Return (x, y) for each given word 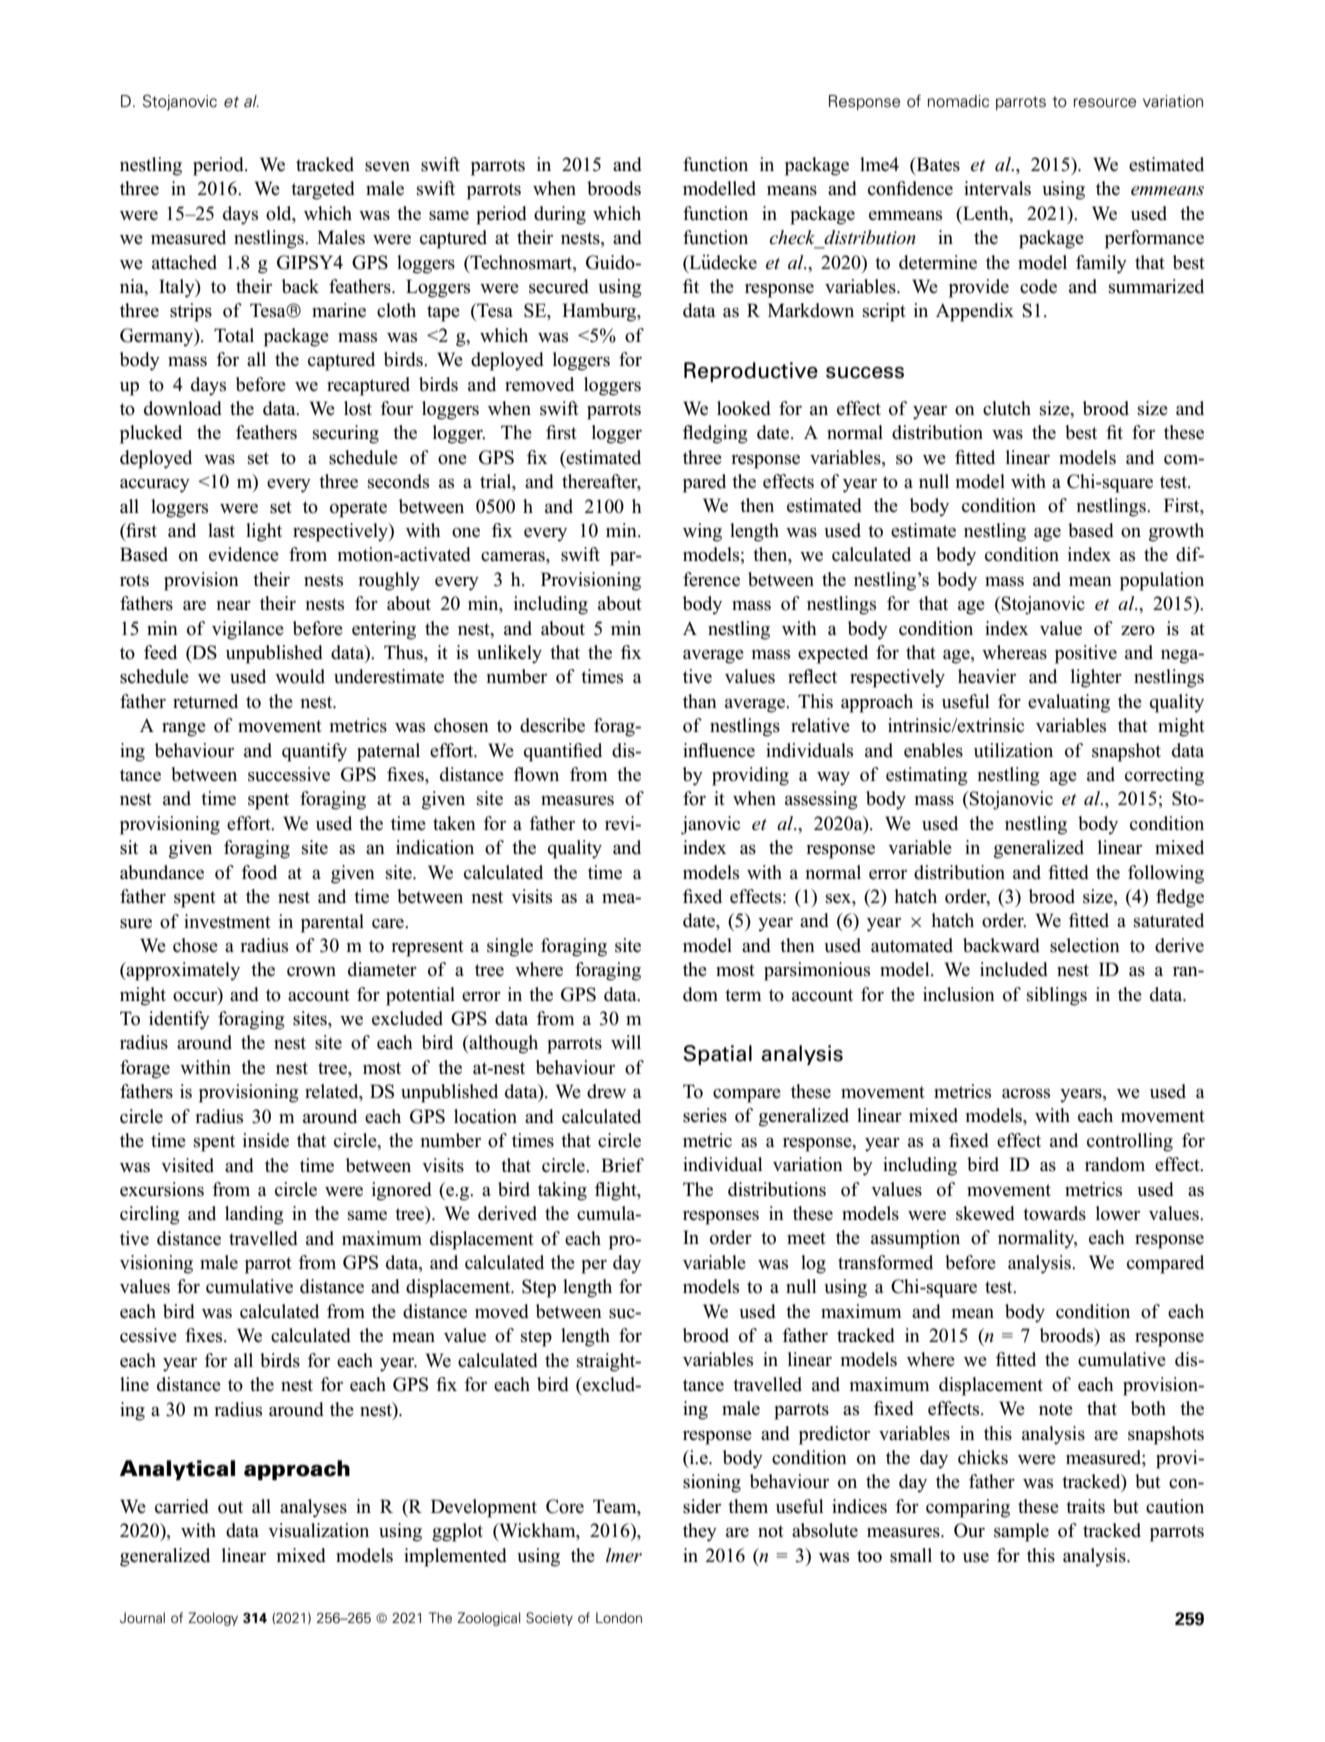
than (700, 701)
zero (1138, 631)
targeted (323, 190)
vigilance (248, 630)
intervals (997, 188)
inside (266, 1140)
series (705, 1115)
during (560, 215)
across (1026, 1094)
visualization (318, 1530)
